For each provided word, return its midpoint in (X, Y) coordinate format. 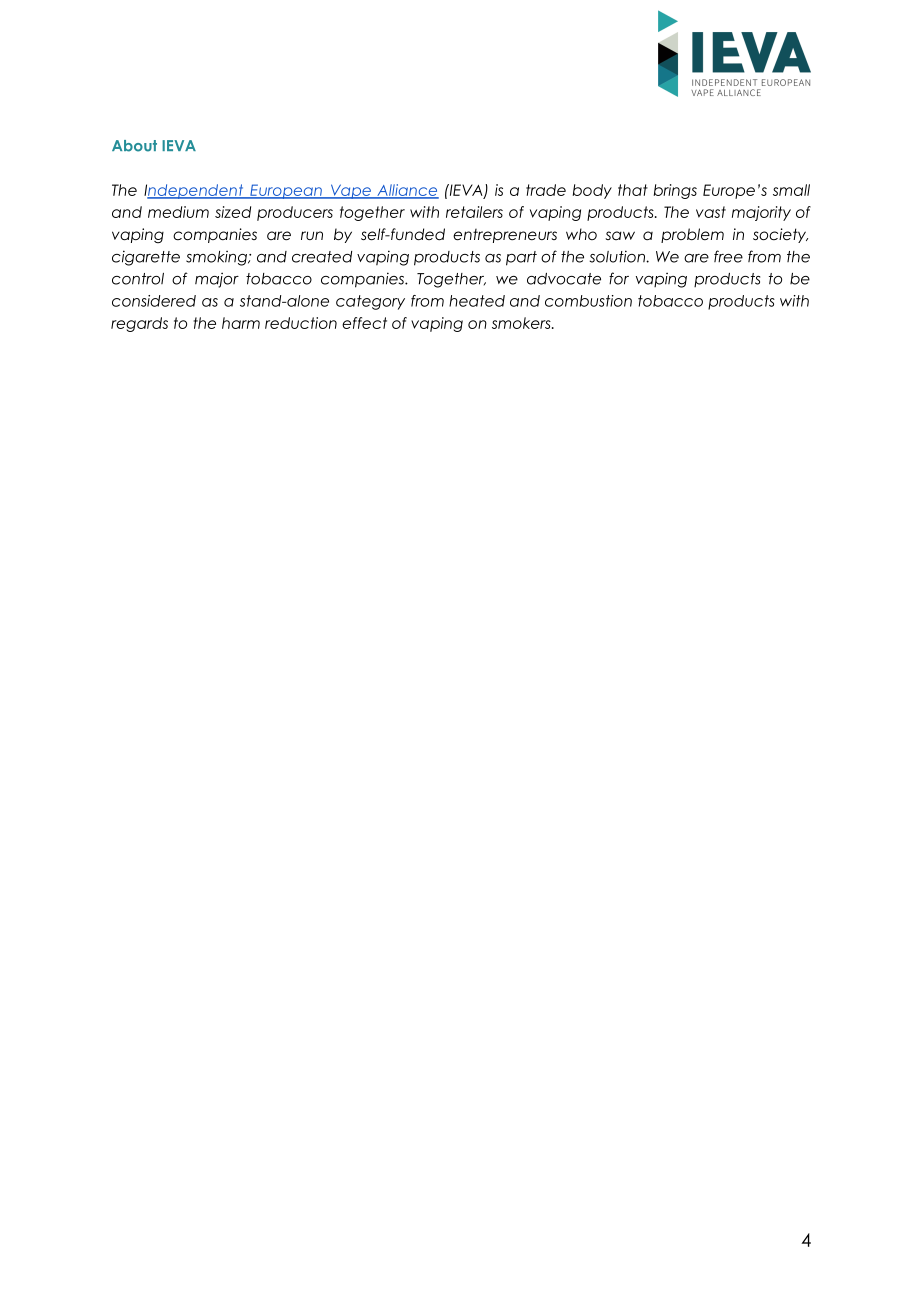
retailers (474, 212)
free (728, 256)
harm (241, 323)
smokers (522, 323)
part (521, 258)
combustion (588, 301)
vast (711, 212)
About (134, 146)
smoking (217, 258)
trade (546, 190)
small (791, 190)
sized (233, 212)
